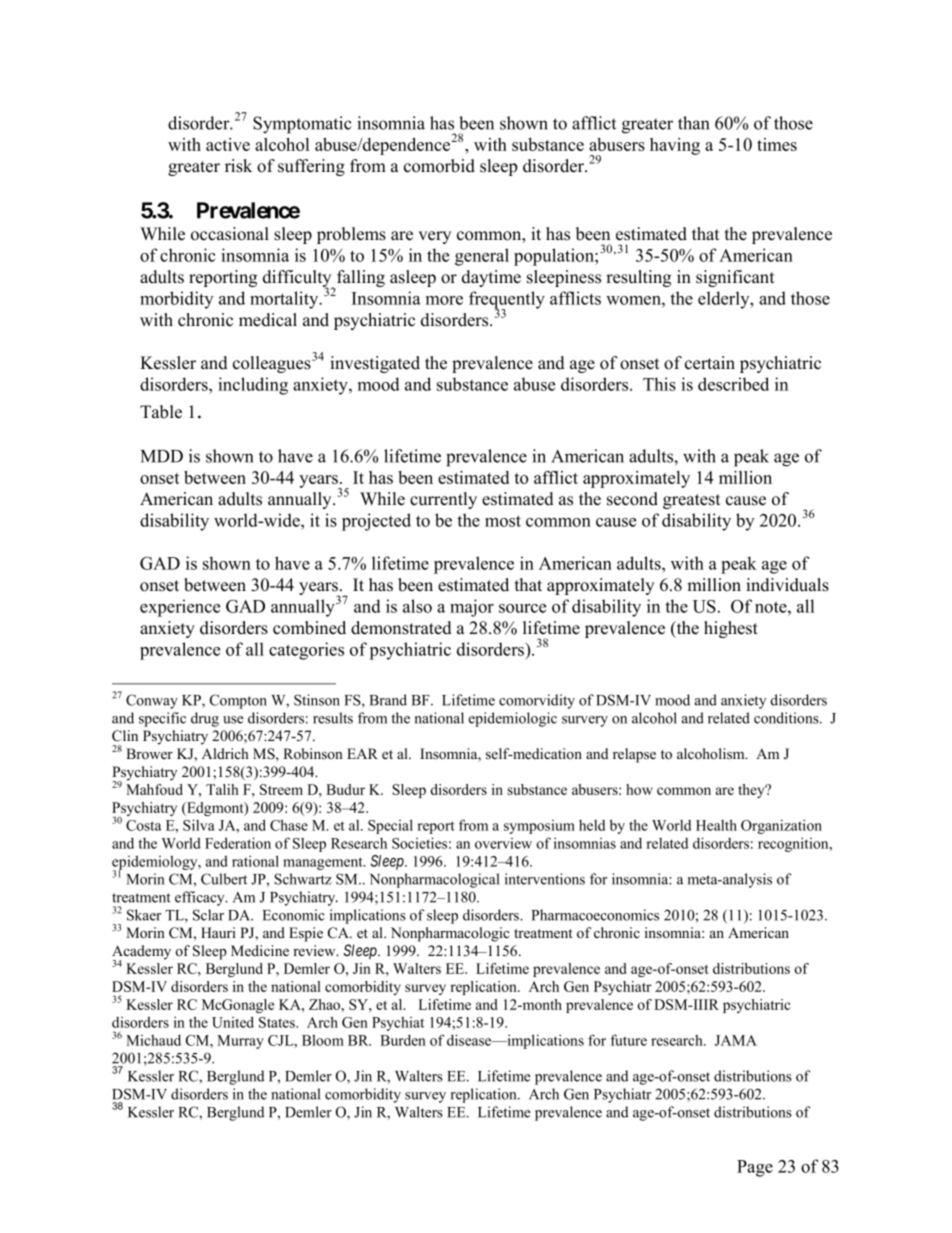 The image size is (952, 1233). What do you see at coordinates (634, 755) in the page?
I see `relapse` at bounding box center [634, 755].
